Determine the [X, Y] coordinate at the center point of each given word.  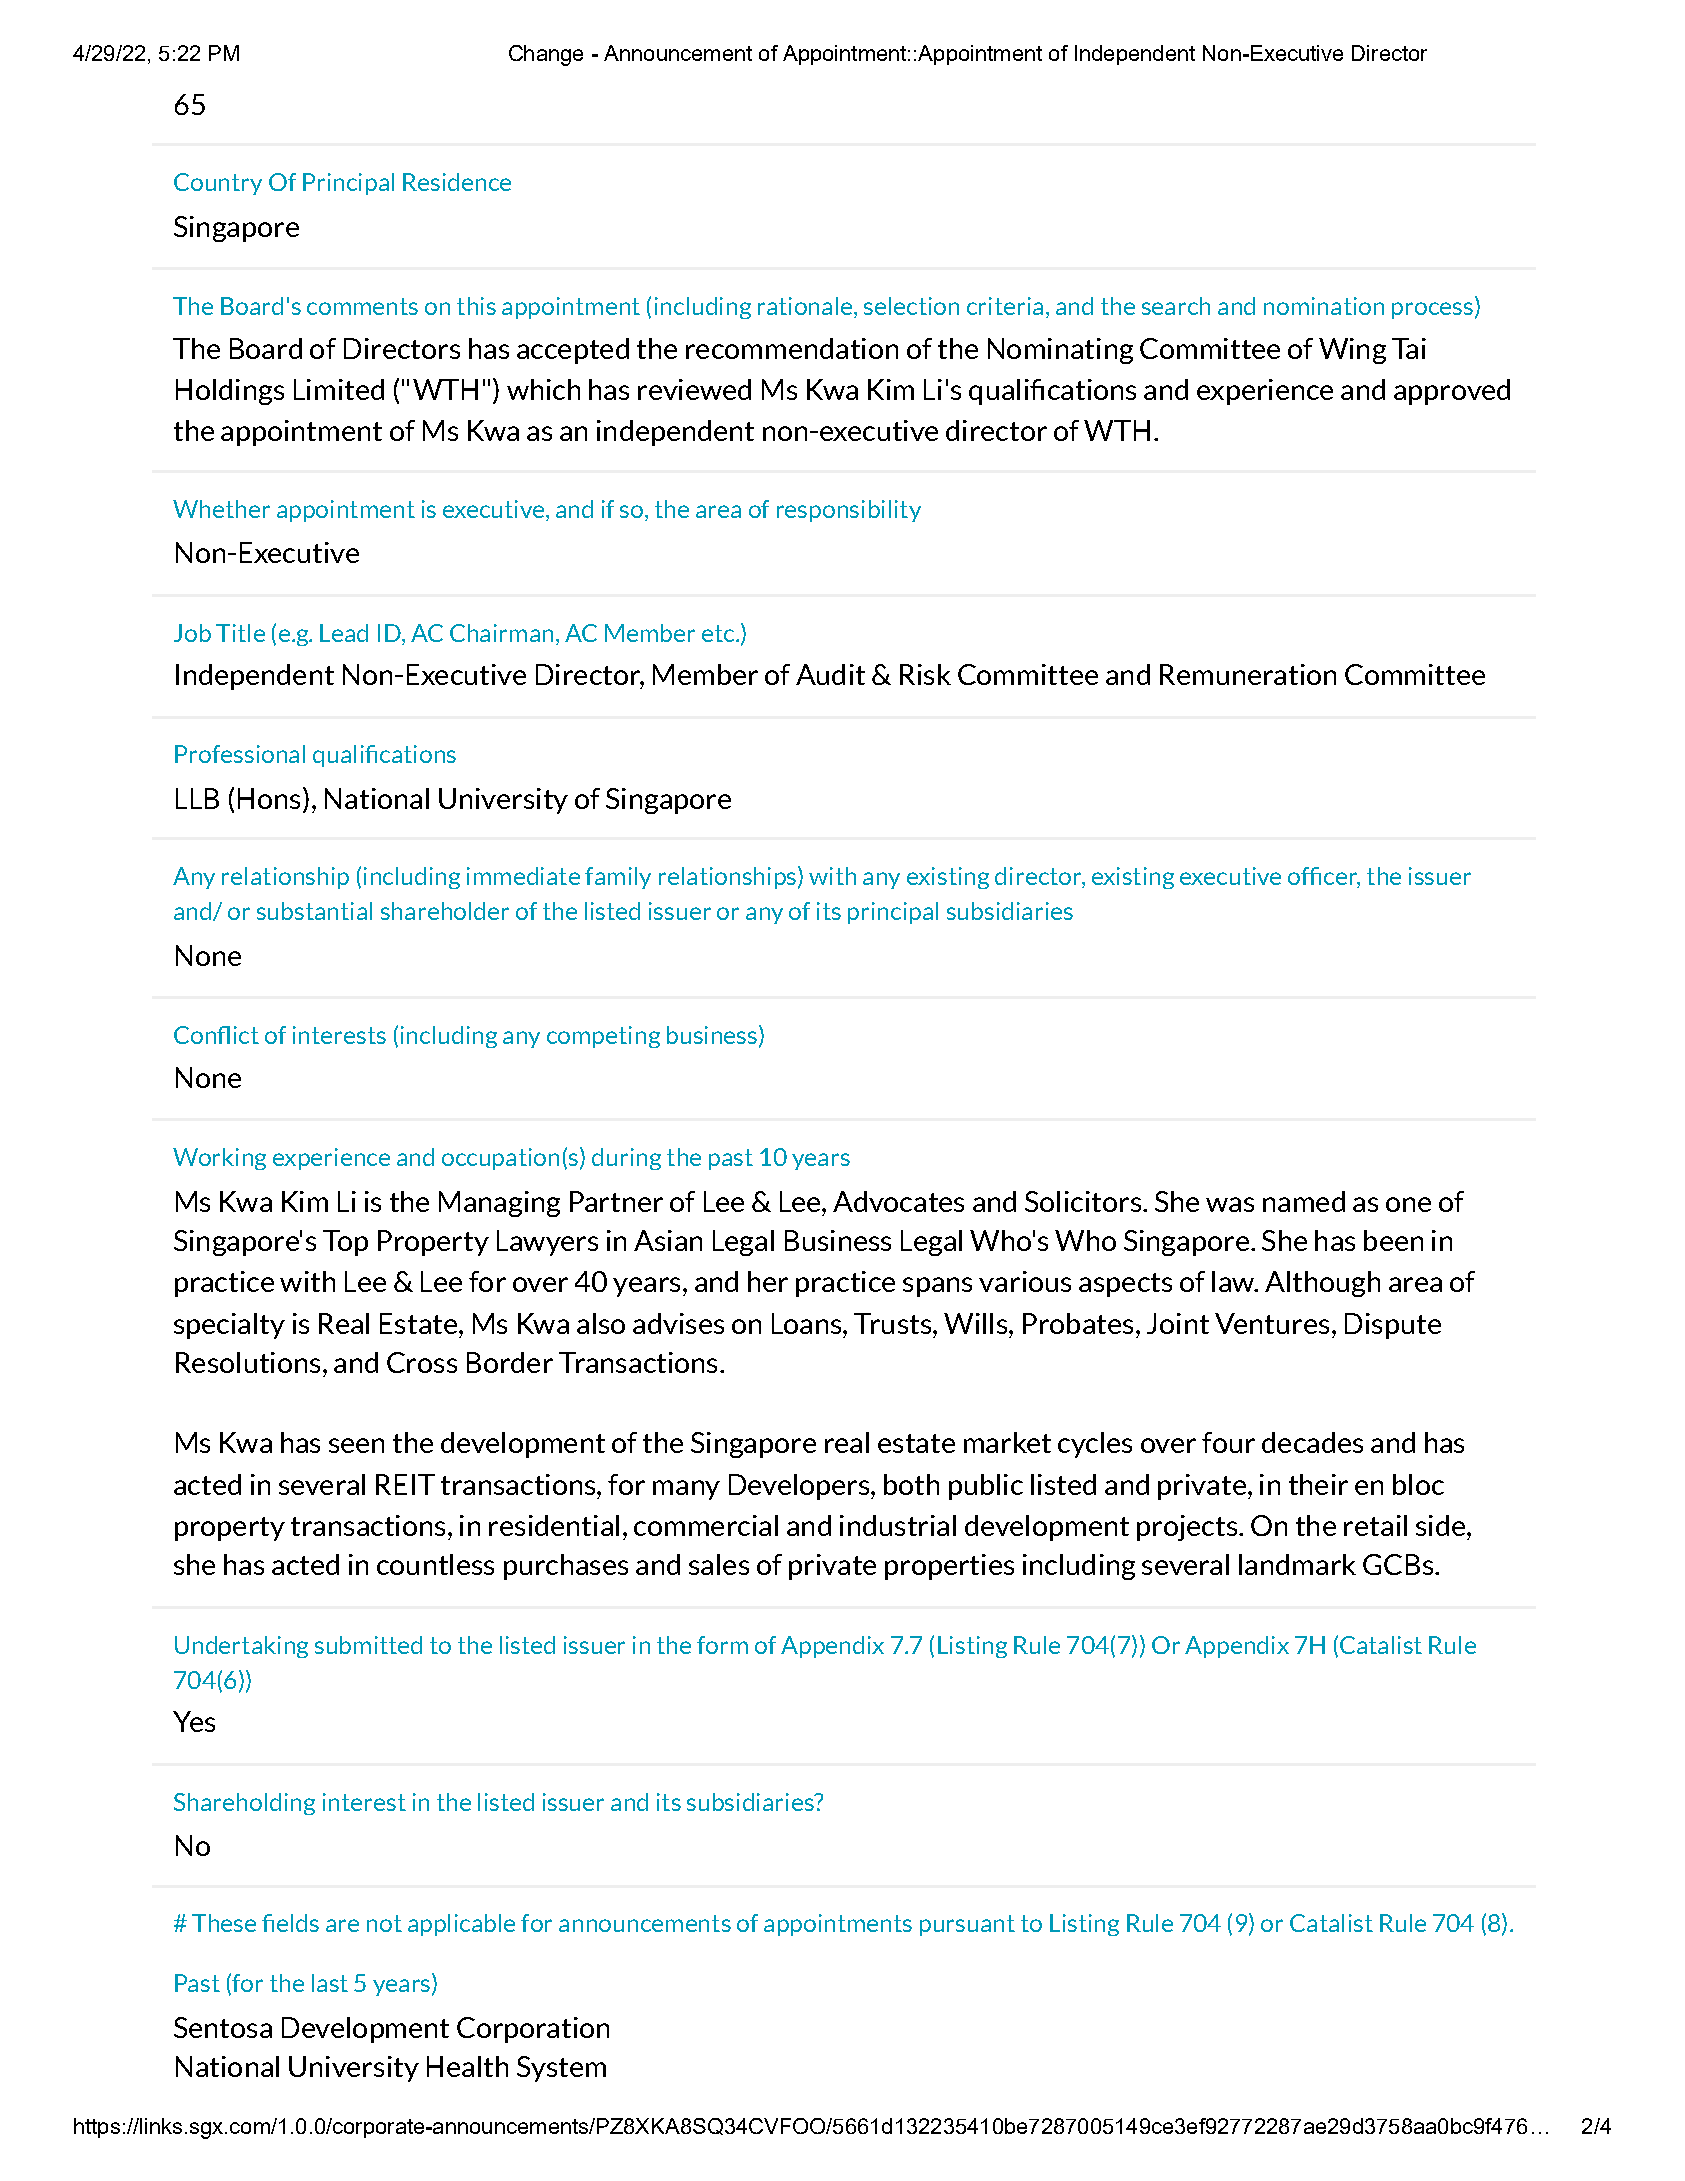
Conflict [216, 1035]
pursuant [967, 1925]
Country [218, 184]
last [330, 1983]
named [1304, 1201]
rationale [806, 307]
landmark [1297, 1564]
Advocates [898, 1201]
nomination [1324, 306]
